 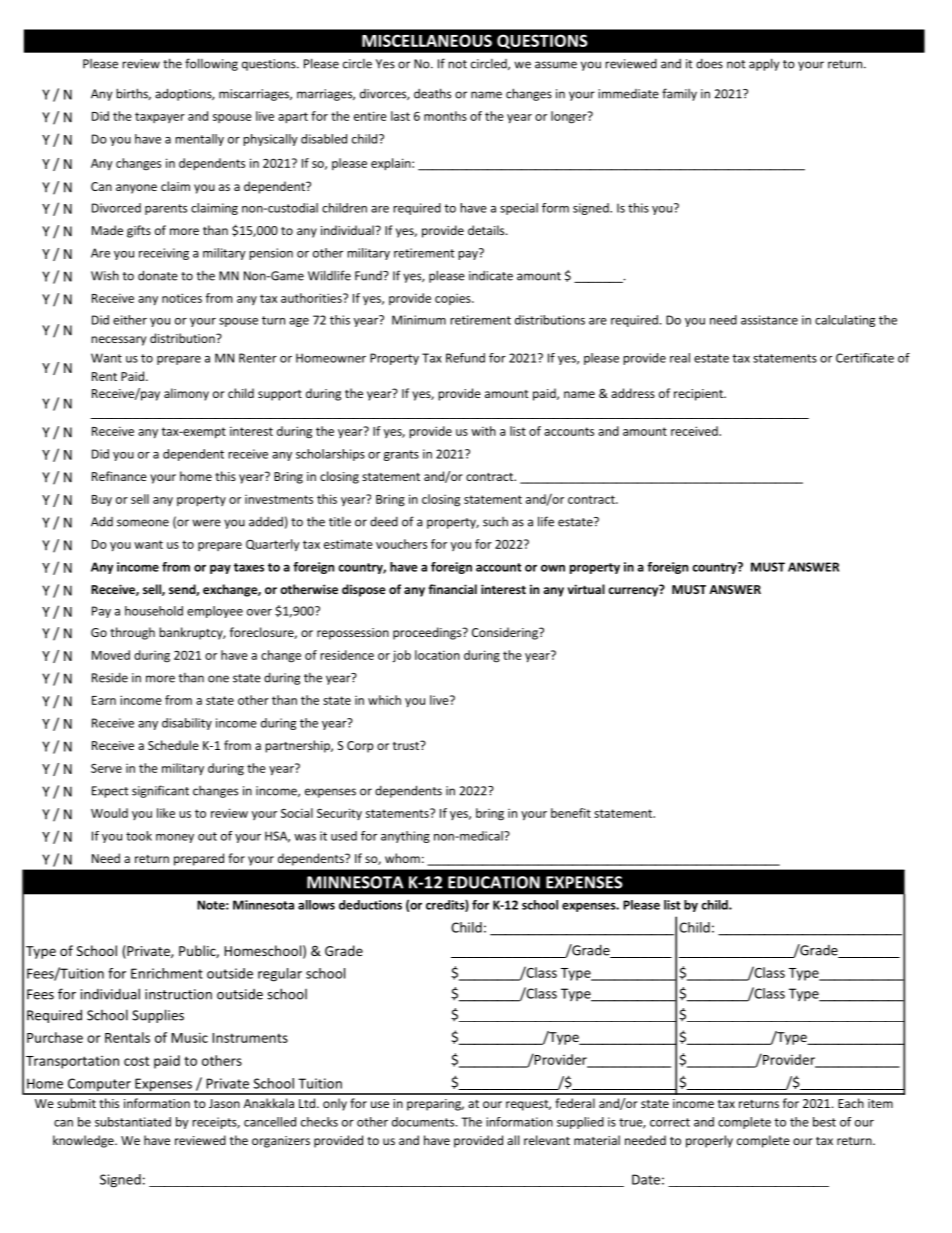 What do you see at coordinates (133, 1122) in the screenshot?
I see `substantiated` at bounding box center [133, 1122].
